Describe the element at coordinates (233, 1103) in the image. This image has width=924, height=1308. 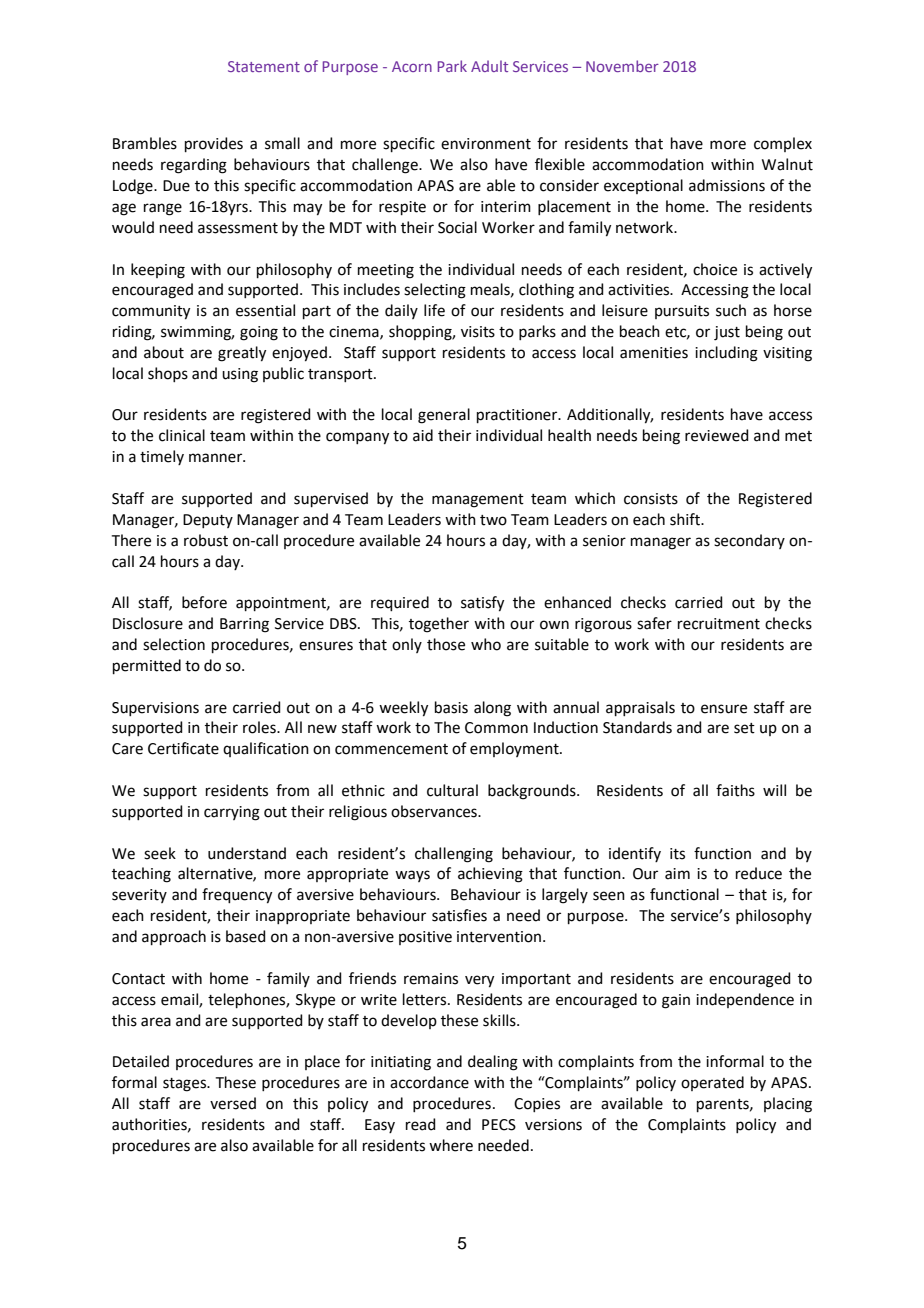
I see `versed` at that location.
